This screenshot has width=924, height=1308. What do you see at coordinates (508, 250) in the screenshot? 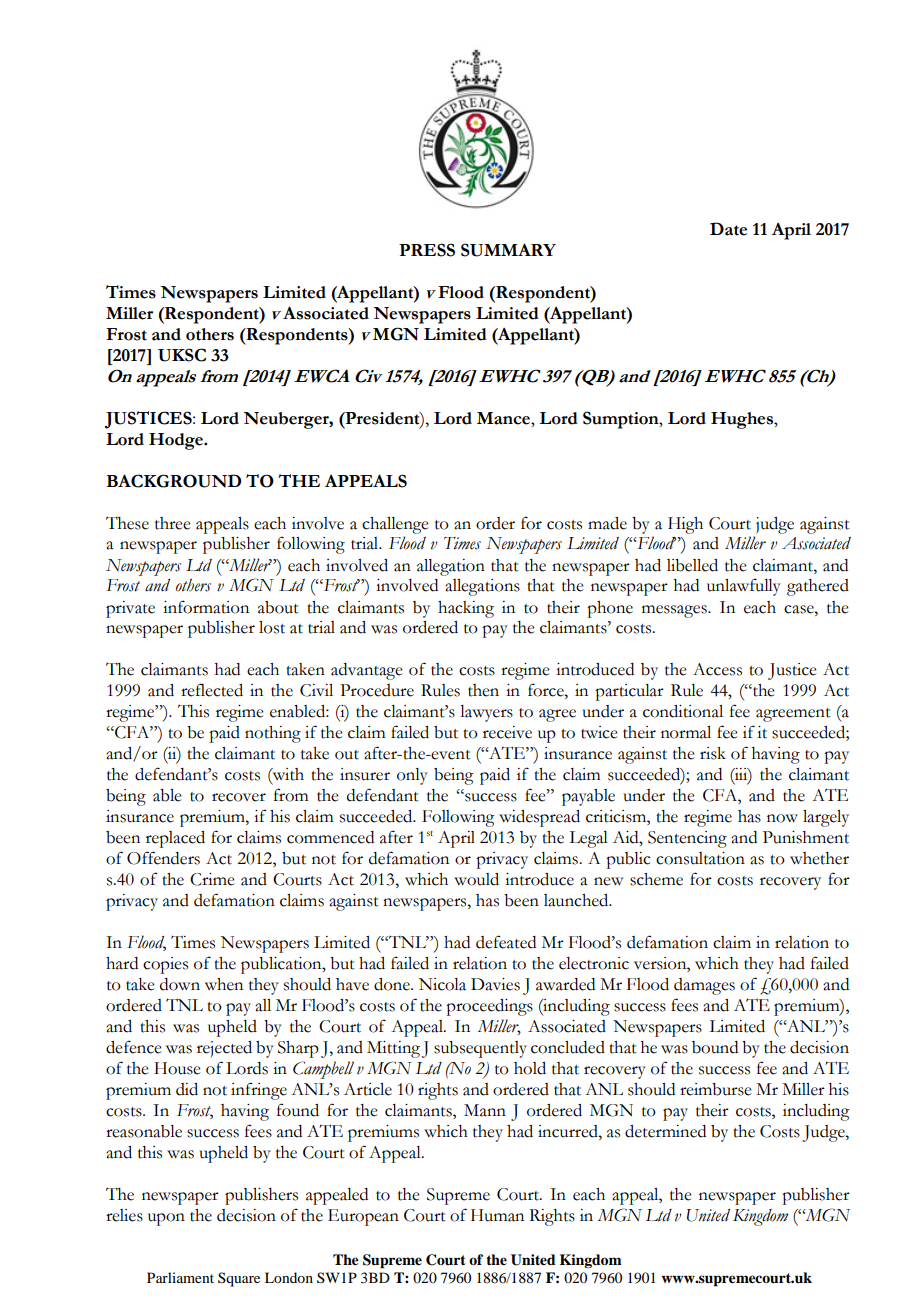
I see `SUMMARY` at bounding box center [508, 250].
